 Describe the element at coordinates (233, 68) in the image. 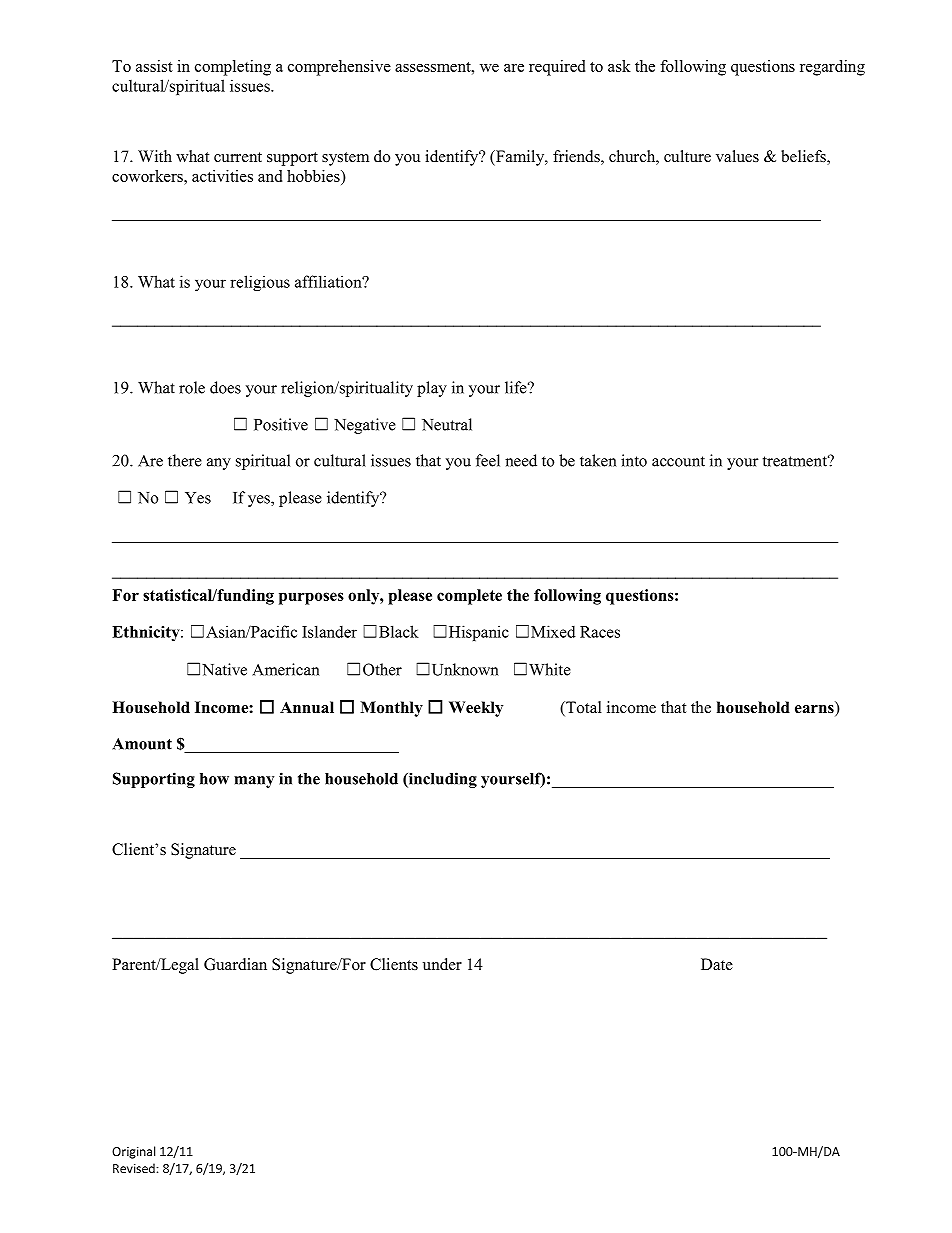

I see `completing` at that location.
